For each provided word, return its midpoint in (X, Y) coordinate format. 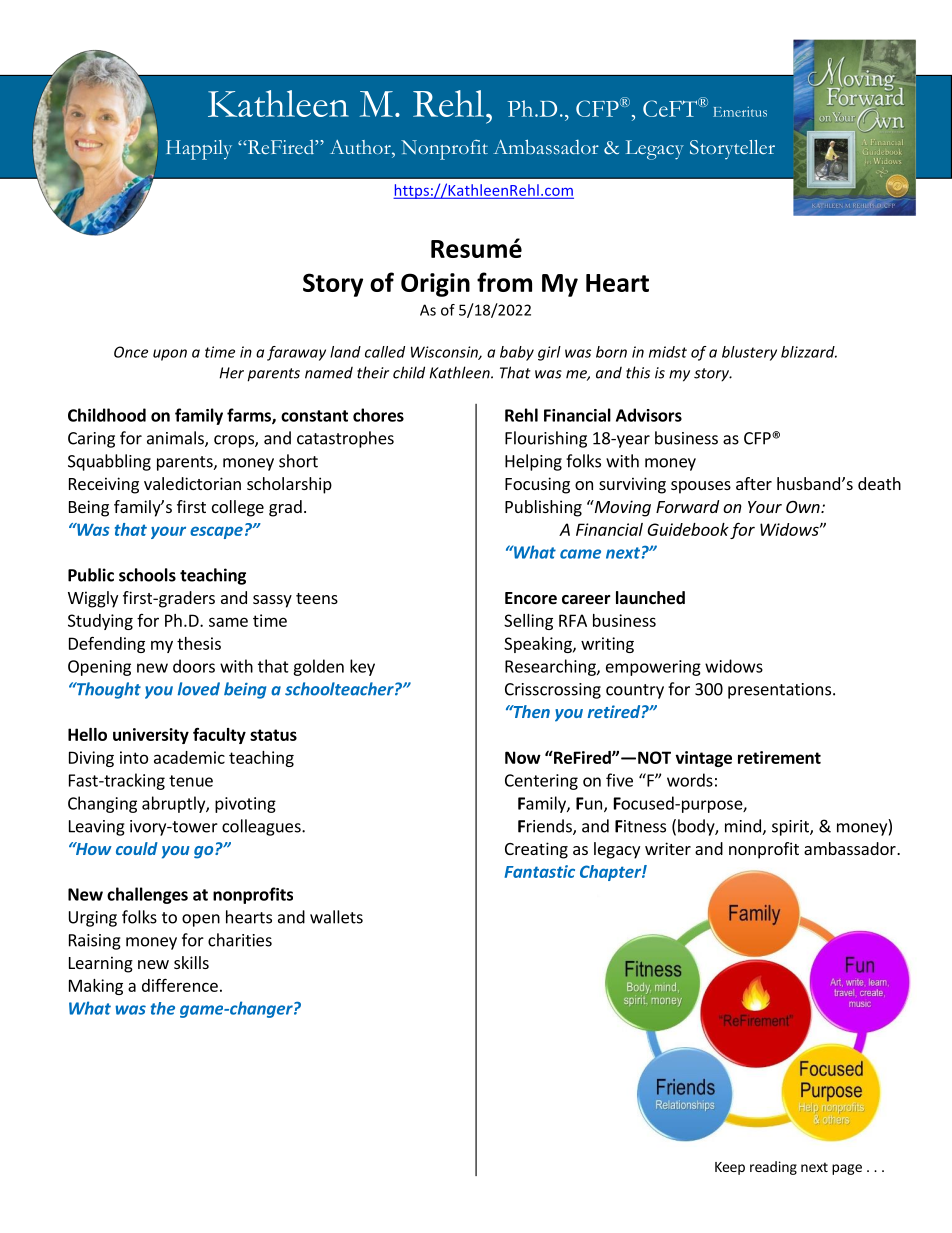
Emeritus (740, 112)
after (754, 483)
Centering (541, 782)
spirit (791, 828)
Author (361, 147)
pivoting (245, 805)
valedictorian (192, 483)
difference (180, 985)
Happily (199, 150)
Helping (533, 462)
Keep (730, 1168)
